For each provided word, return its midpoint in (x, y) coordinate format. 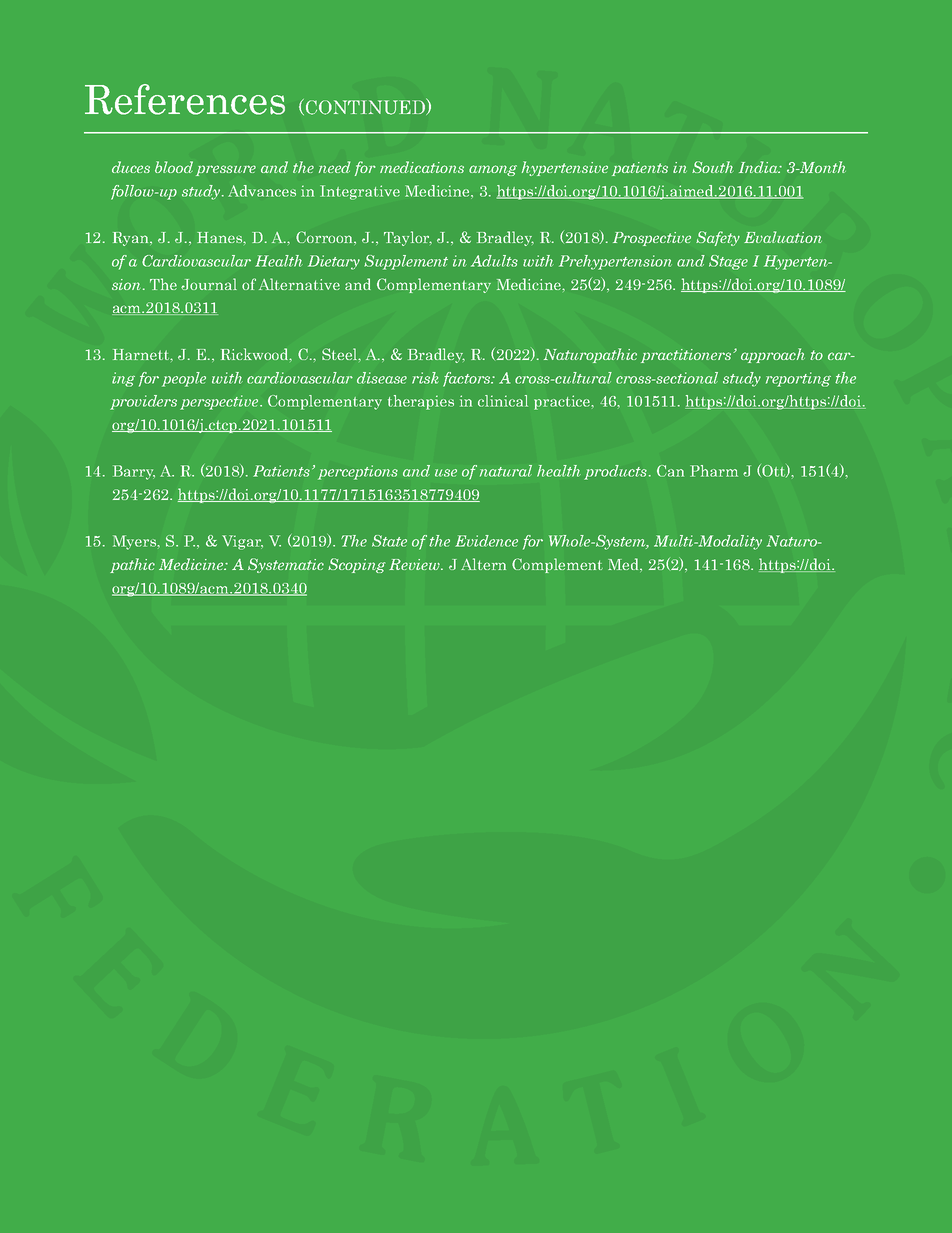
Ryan (132, 239)
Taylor (408, 238)
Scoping (357, 565)
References (185, 99)
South (712, 167)
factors (468, 379)
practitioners (687, 356)
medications (422, 167)
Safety (718, 238)
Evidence (486, 541)
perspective (220, 402)
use (446, 473)
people (184, 379)
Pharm (714, 471)
